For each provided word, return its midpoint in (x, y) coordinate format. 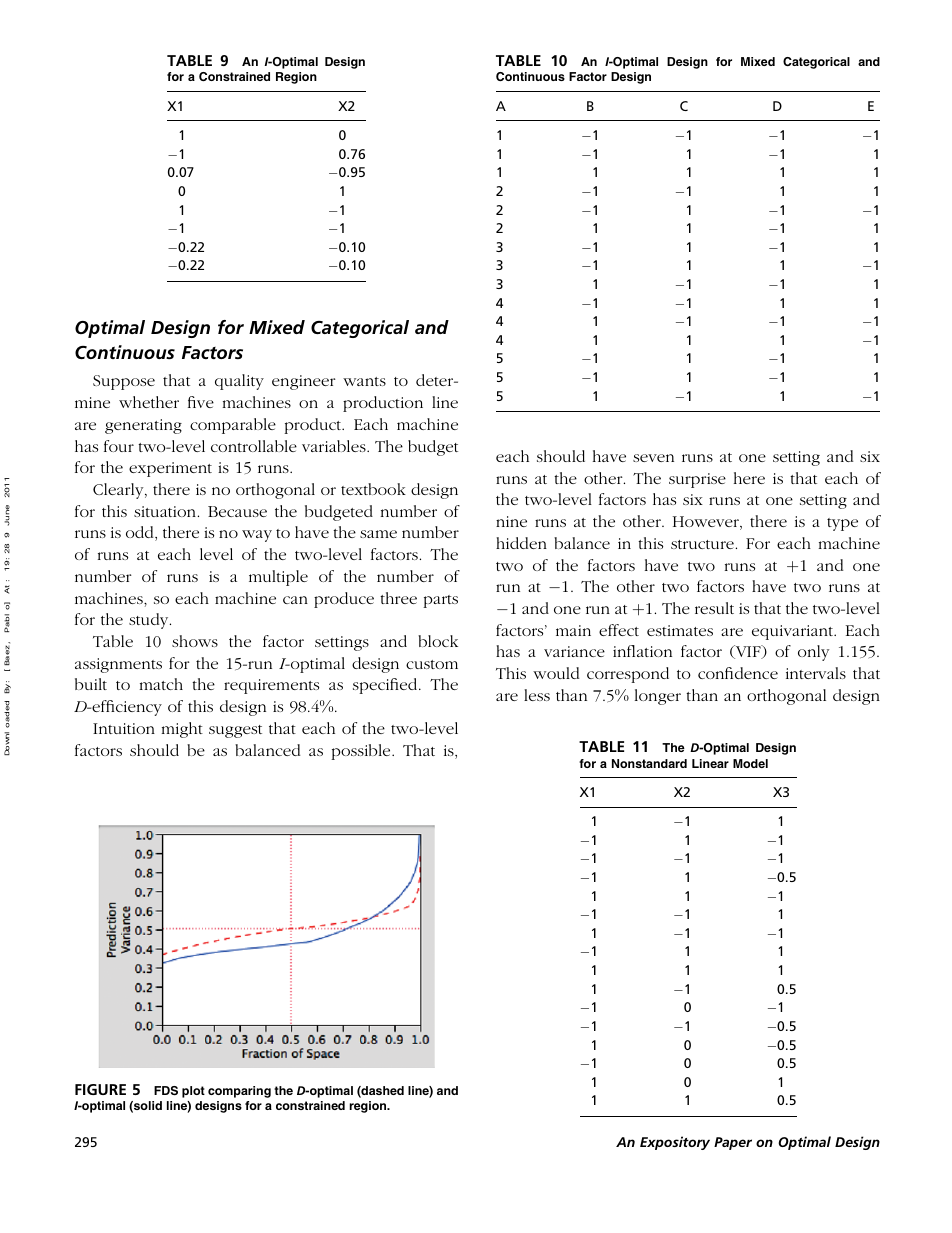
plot (193, 1092)
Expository (675, 1143)
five (201, 402)
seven (653, 458)
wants (364, 381)
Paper (733, 1143)
